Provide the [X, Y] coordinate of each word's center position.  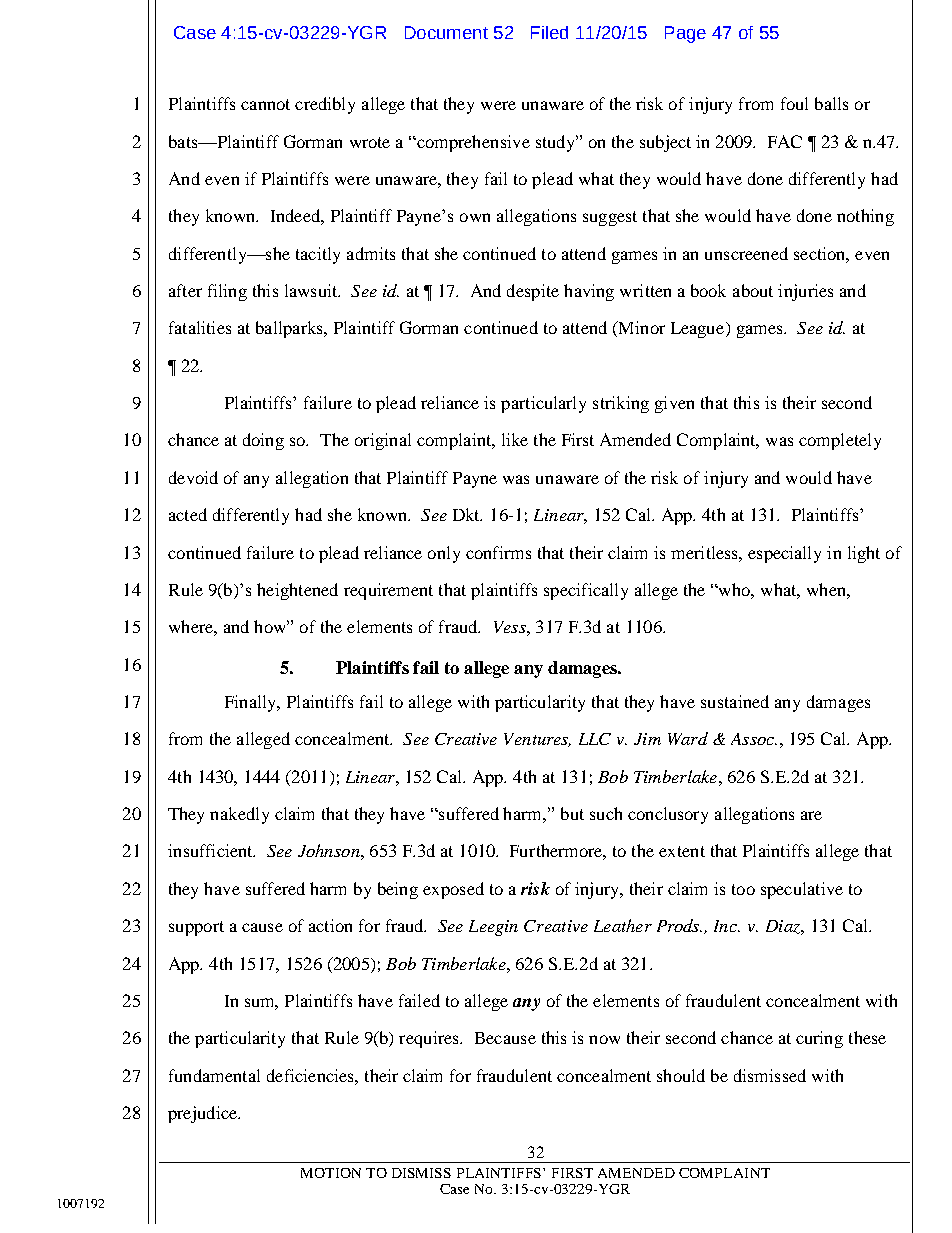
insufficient [211, 850]
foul [794, 103]
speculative [802, 890]
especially [784, 554]
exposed [453, 890]
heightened [297, 591]
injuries [805, 292]
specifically [586, 591]
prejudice [203, 1114]
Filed [549, 32]
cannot [265, 104]
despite [533, 292]
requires [430, 1039]
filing [227, 292]
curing [819, 1039]
